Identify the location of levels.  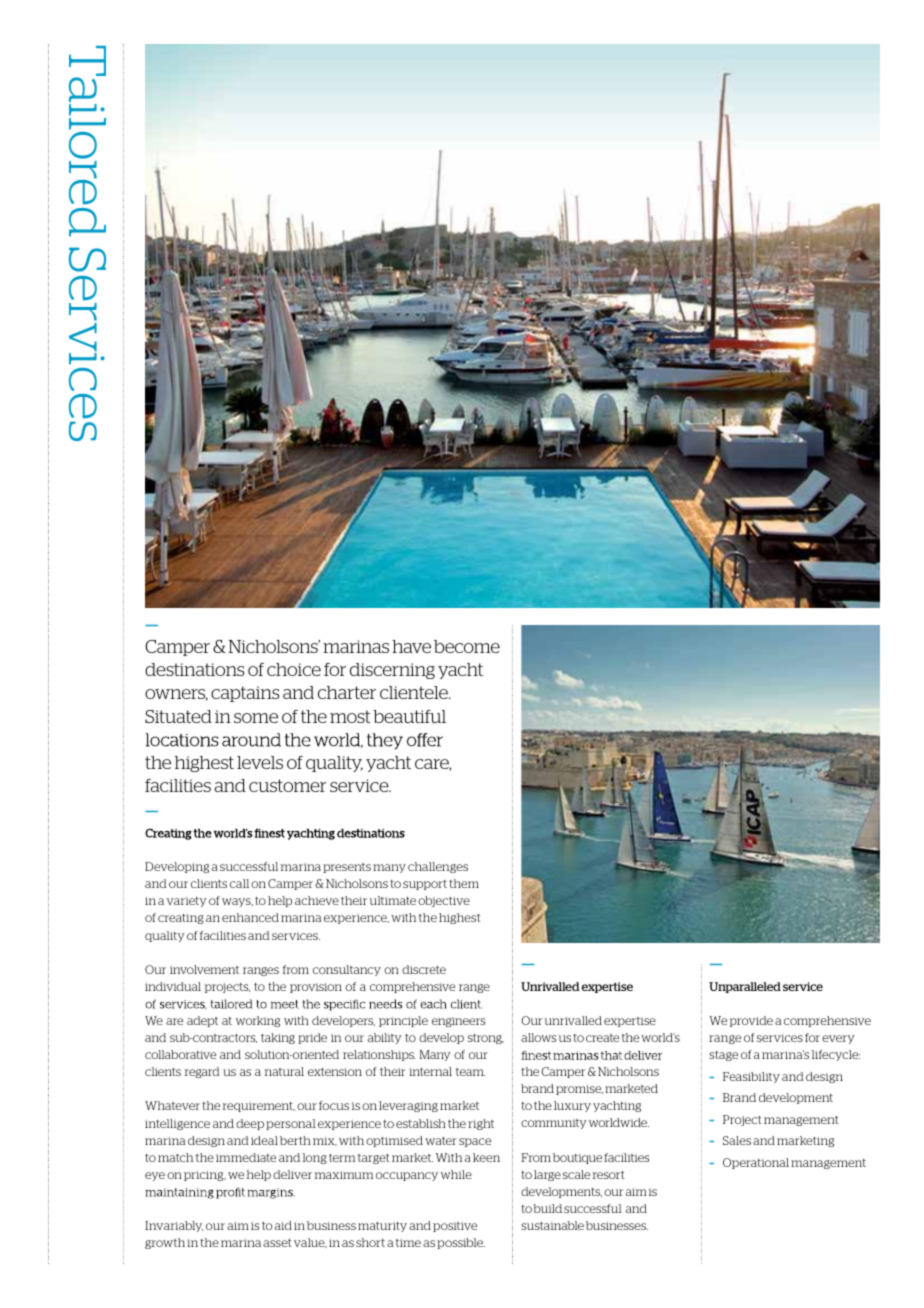
(260, 762).
